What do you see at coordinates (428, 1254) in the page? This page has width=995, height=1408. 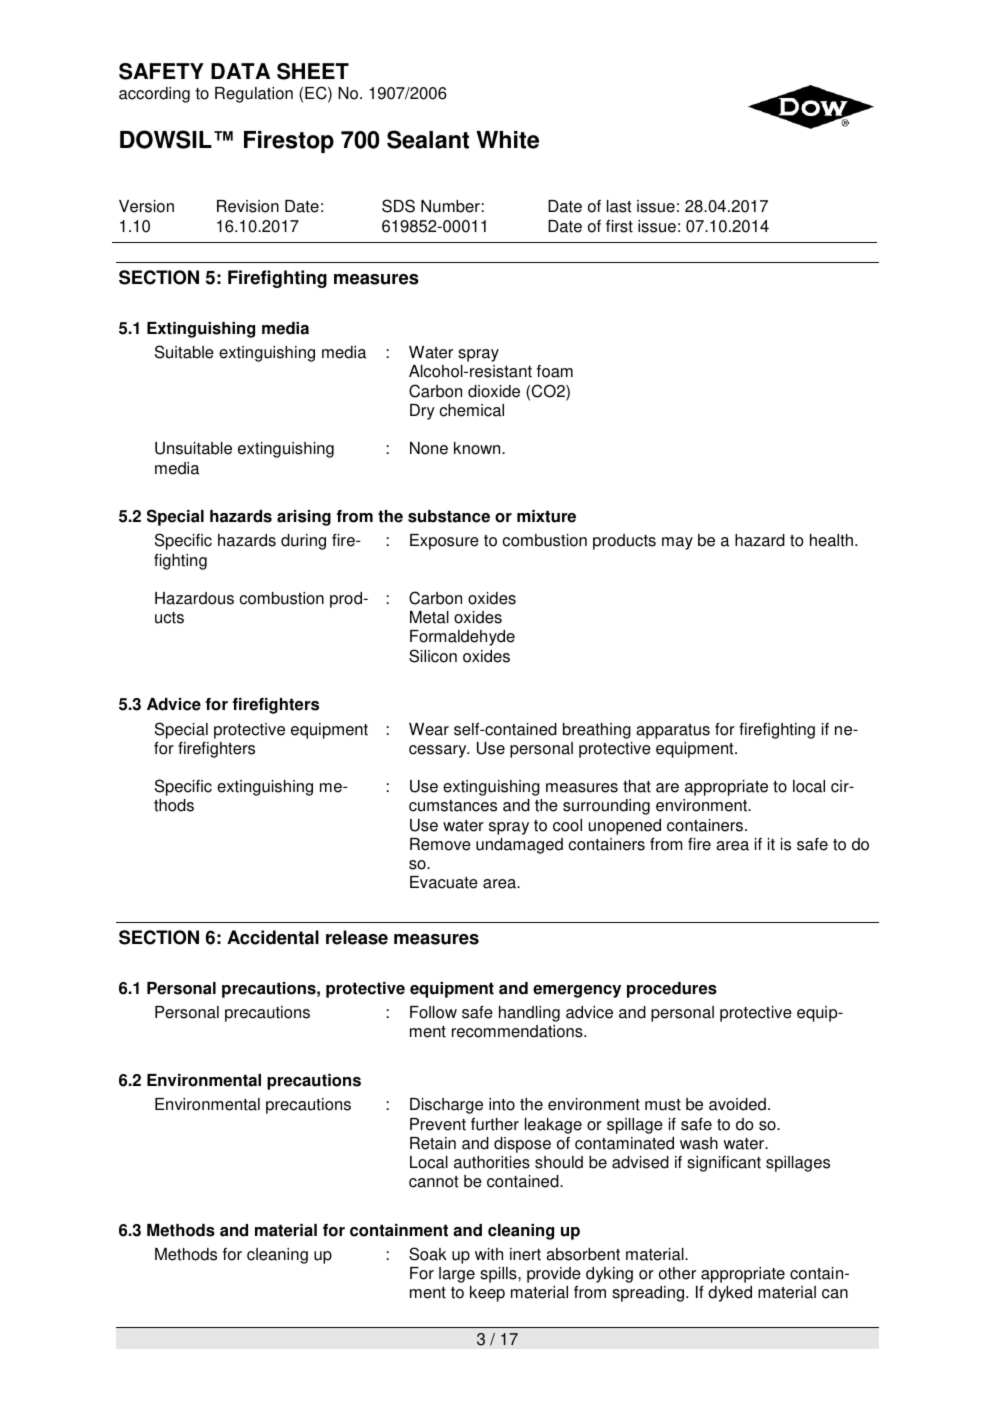 I see `Soak` at bounding box center [428, 1254].
